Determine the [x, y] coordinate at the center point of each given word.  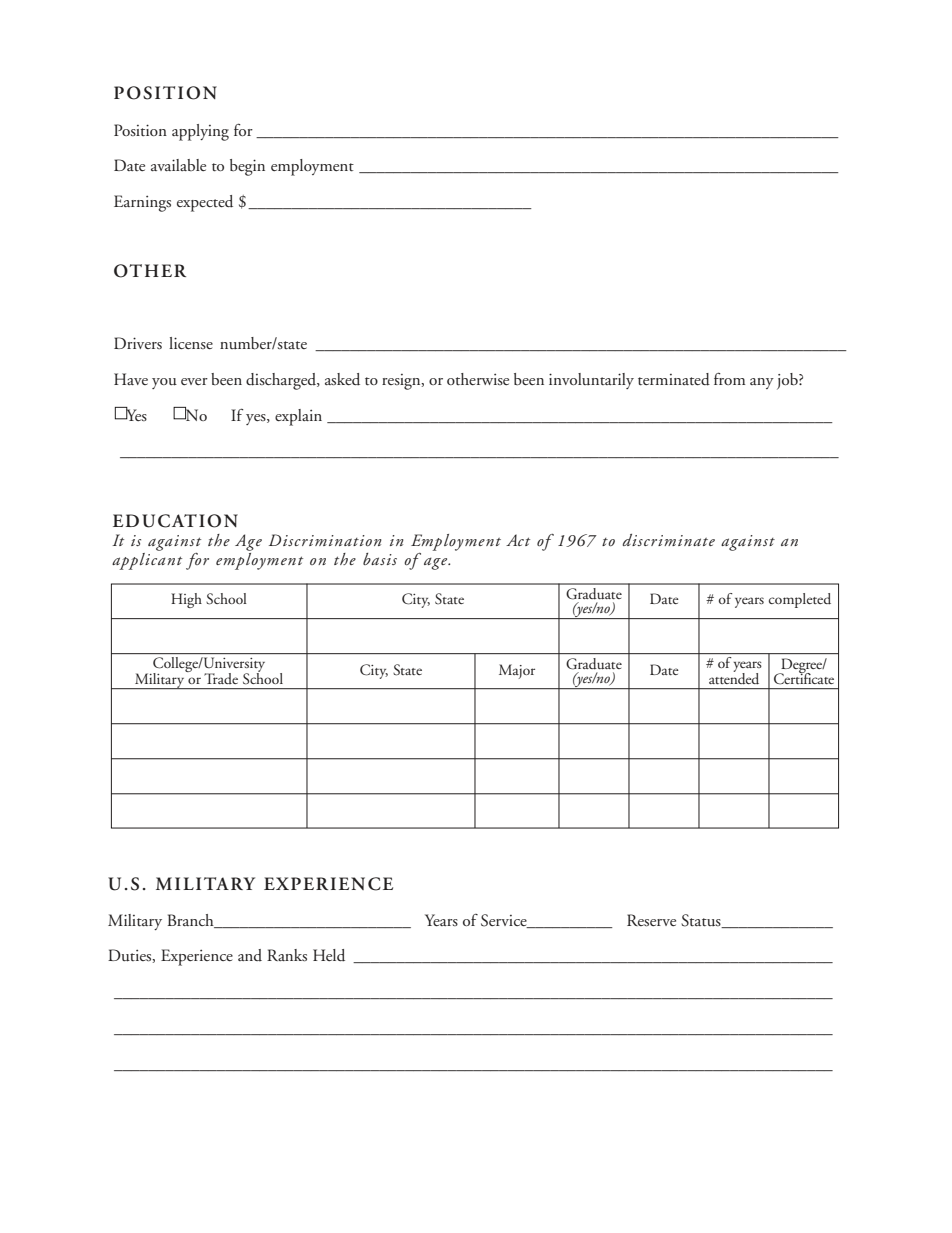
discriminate [669, 540]
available [178, 165]
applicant [147, 561]
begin [247, 167]
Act [518, 540]
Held [329, 955]
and [250, 955]
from [729, 378]
